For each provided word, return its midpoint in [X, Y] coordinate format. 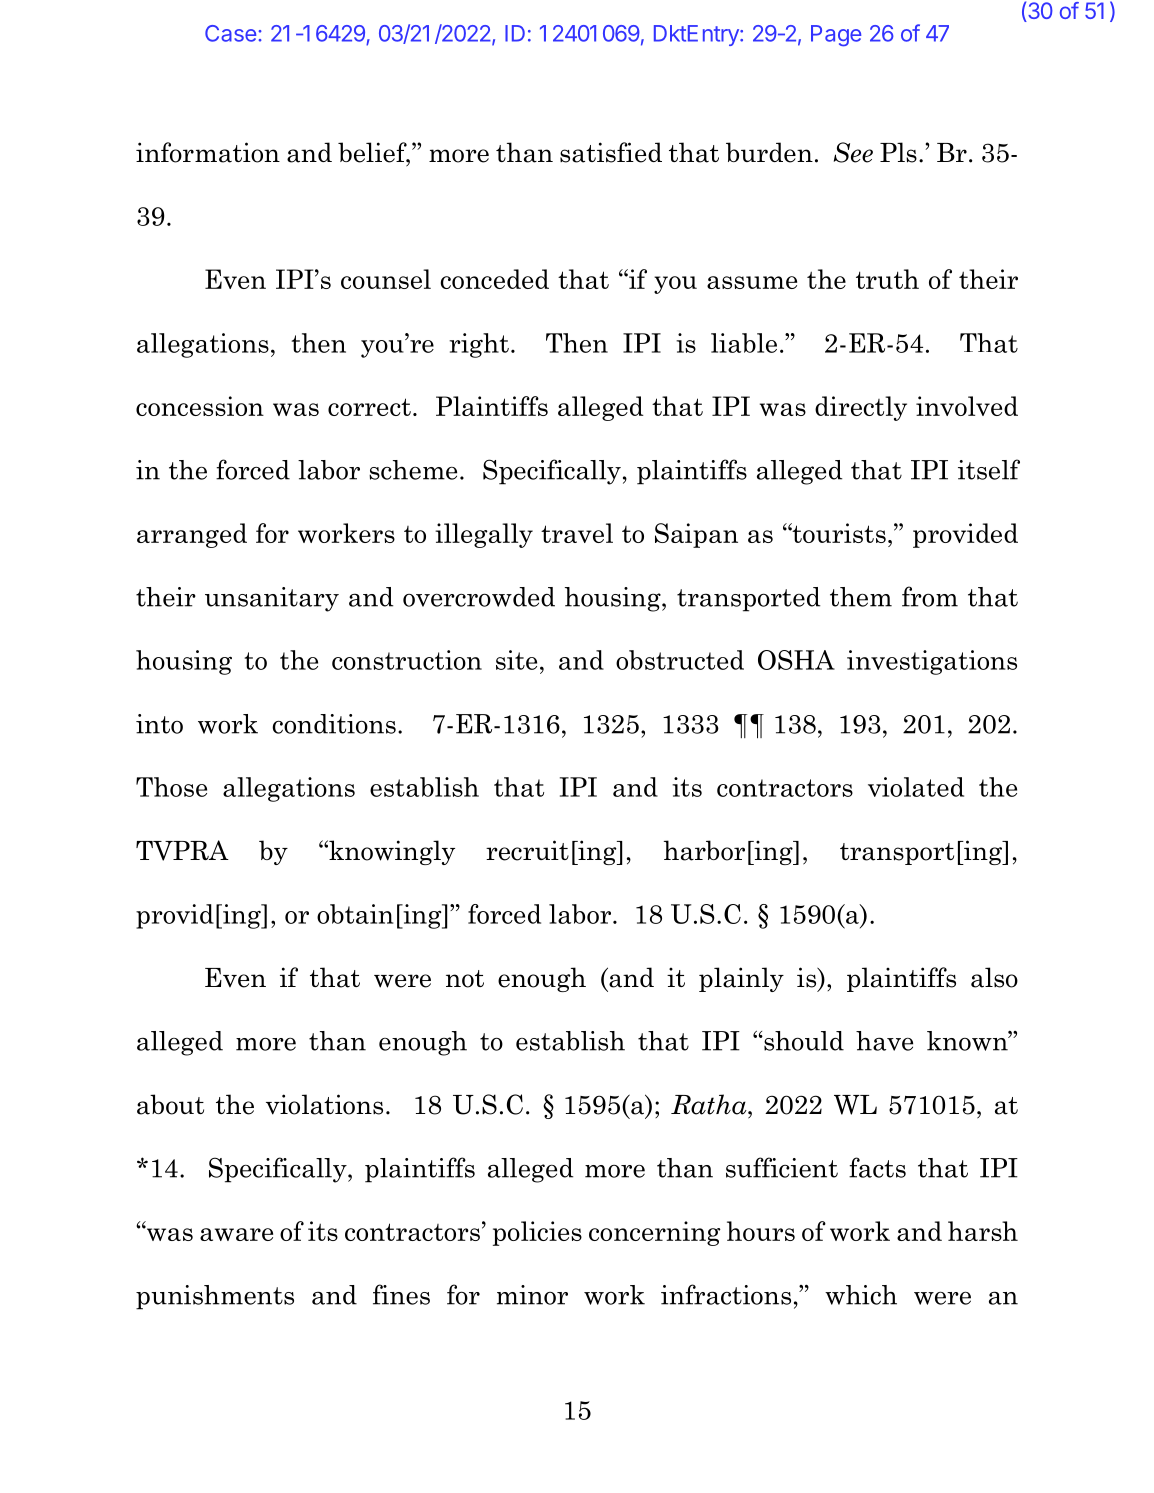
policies [537, 1233]
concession [200, 406]
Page [836, 36]
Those [171, 787]
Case [230, 33]
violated [916, 787]
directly [861, 408]
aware [236, 1234]
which [861, 1295]
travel [577, 533]
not [465, 979]
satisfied [611, 152]
